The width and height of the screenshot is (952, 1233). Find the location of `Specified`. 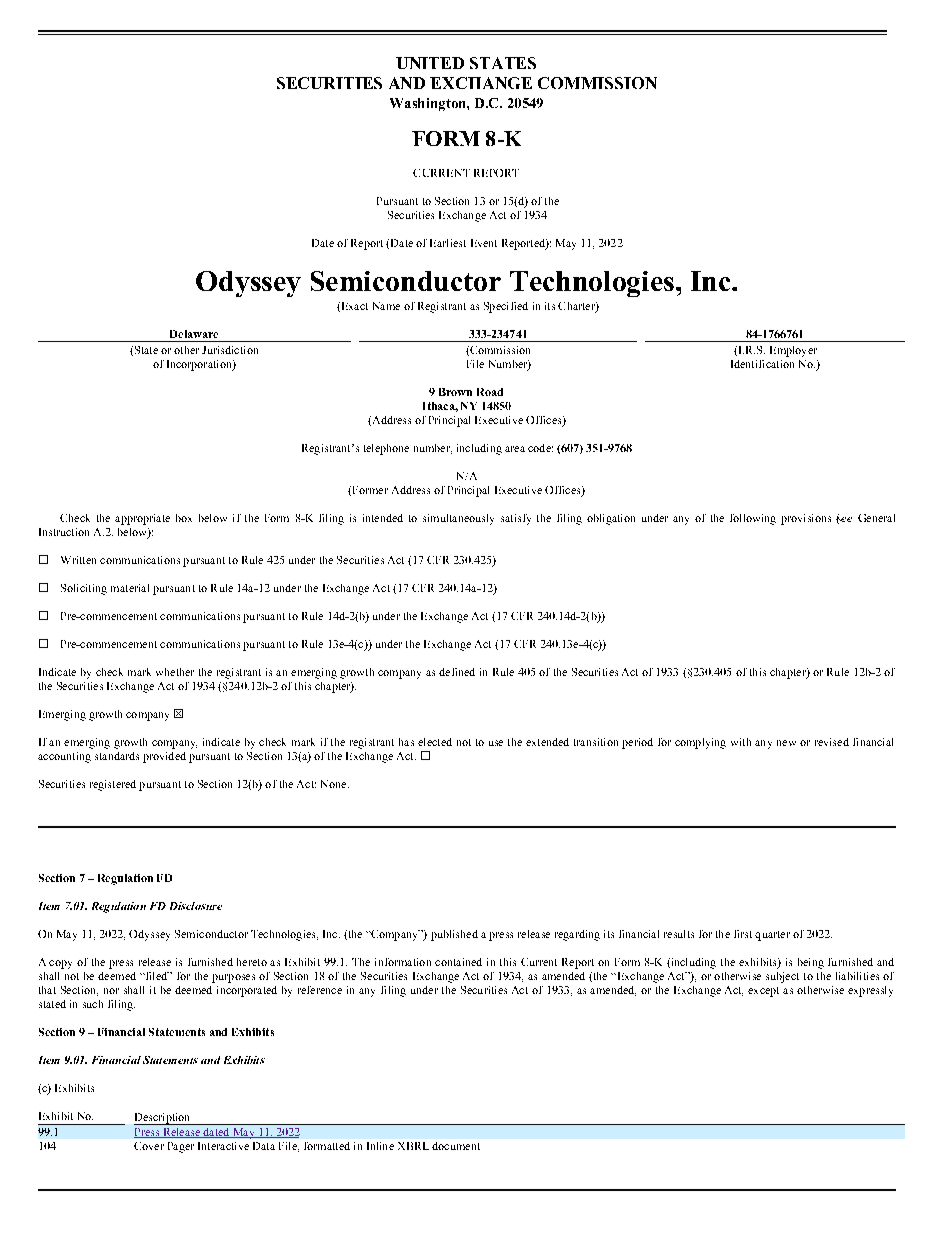

Specified is located at coordinates (506, 307).
